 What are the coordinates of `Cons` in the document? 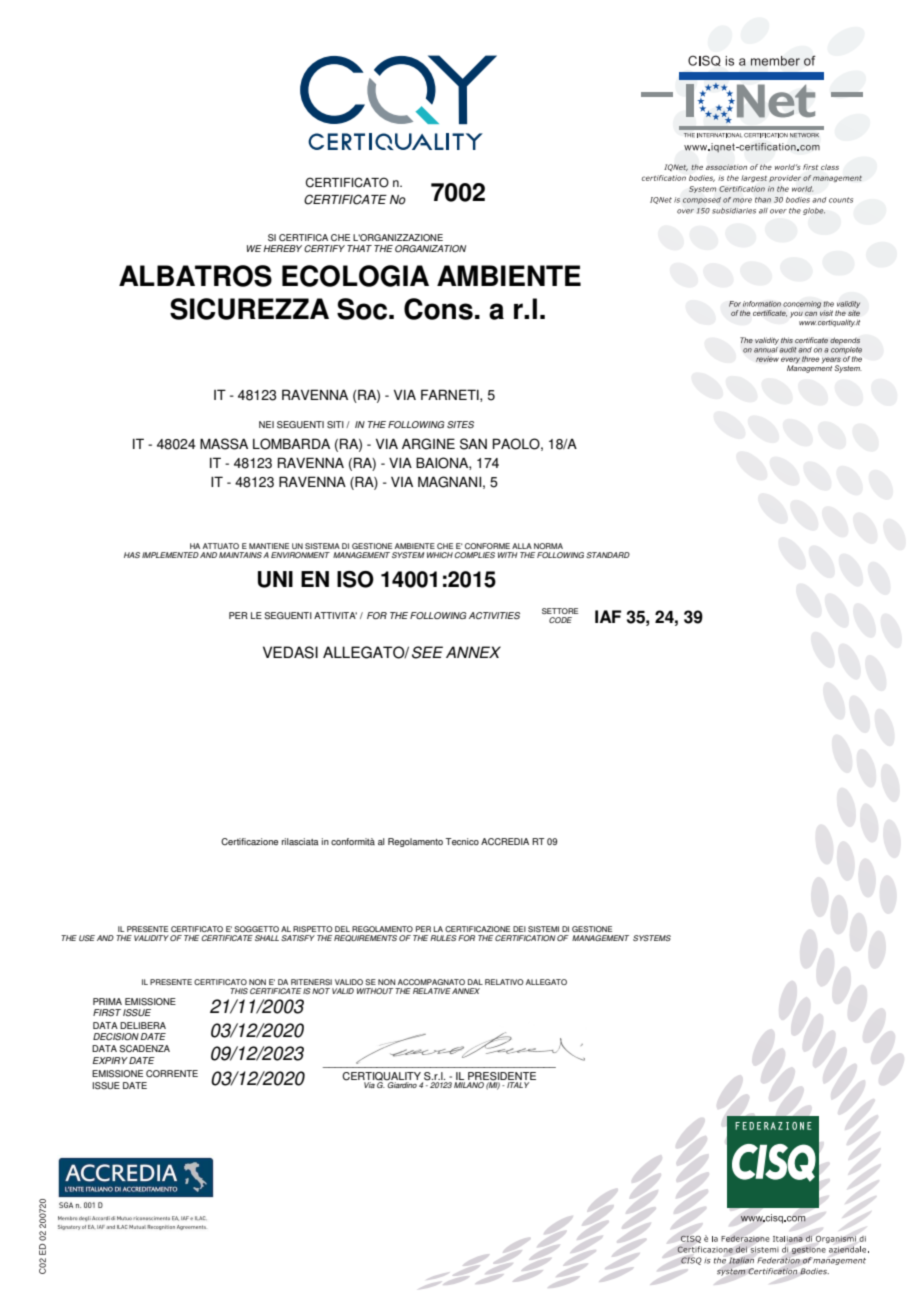 It's located at (438, 309).
